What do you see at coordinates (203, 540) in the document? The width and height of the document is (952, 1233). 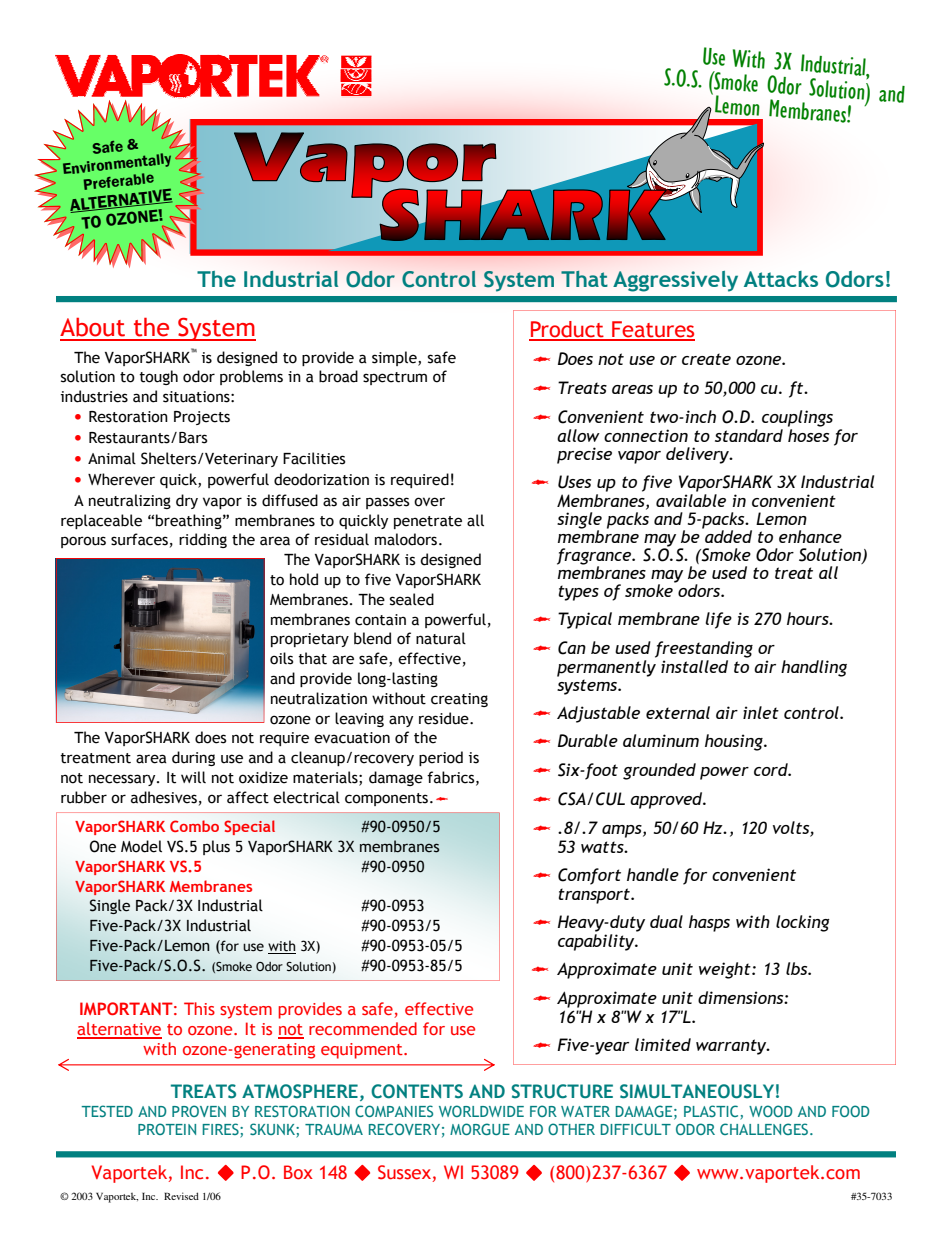 I see `ridding` at bounding box center [203, 540].
